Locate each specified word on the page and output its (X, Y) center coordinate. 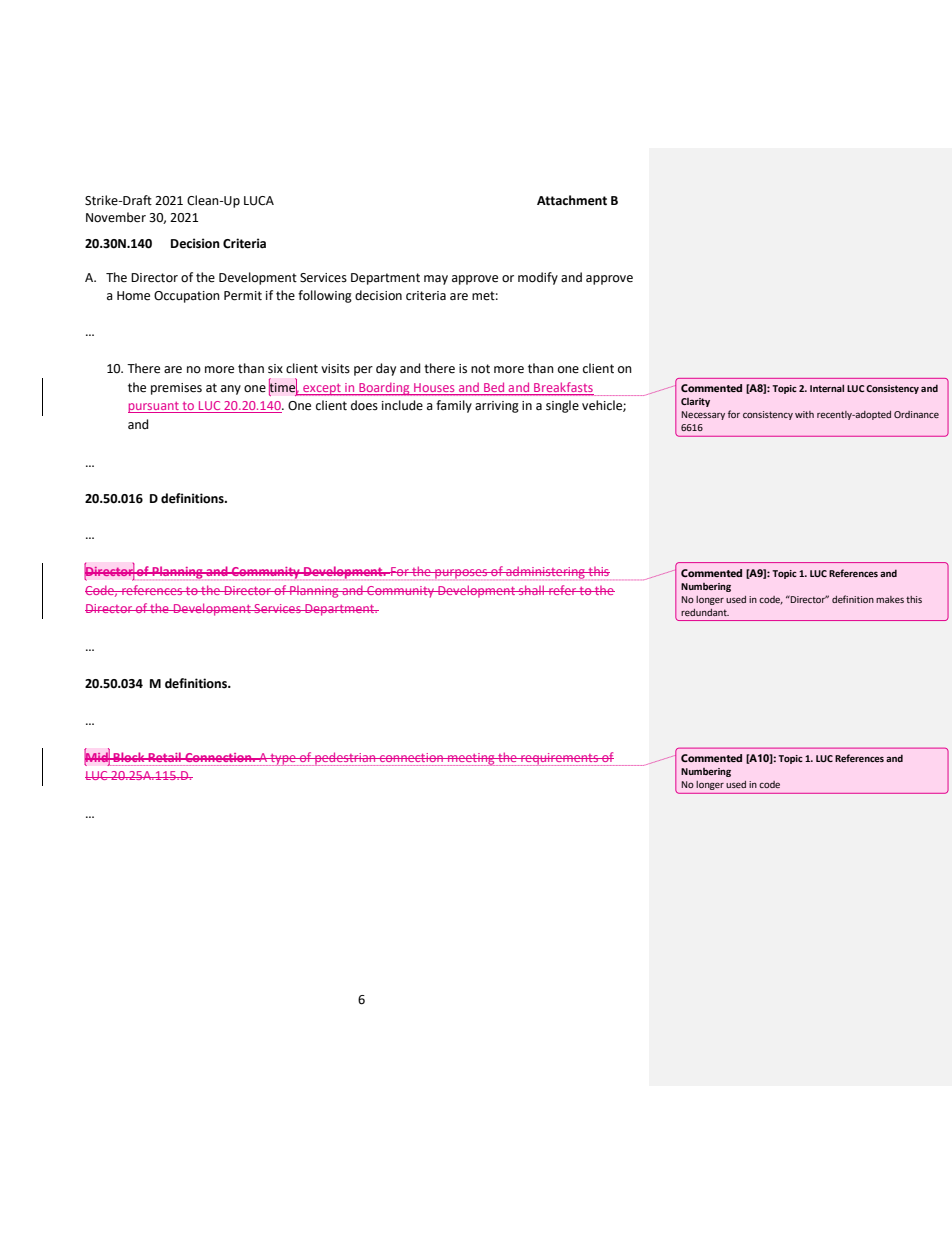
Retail (164, 757)
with (804, 414)
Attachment (572, 200)
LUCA (259, 201)
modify (538, 278)
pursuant (154, 407)
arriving (497, 407)
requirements (560, 759)
